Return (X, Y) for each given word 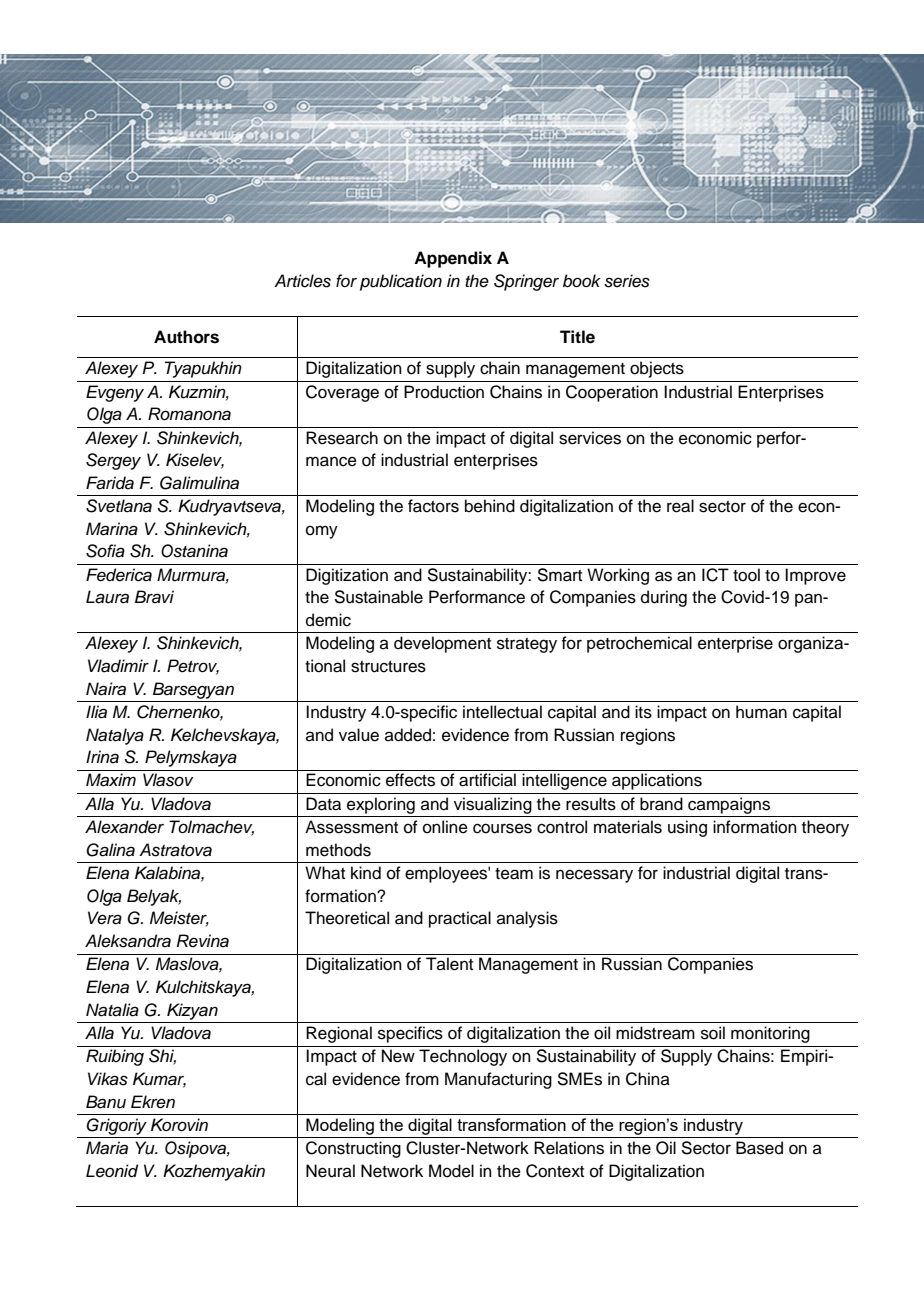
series (627, 281)
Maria (107, 1148)
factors (433, 506)
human (761, 712)
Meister (179, 919)
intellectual (502, 712)
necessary (594, 876)
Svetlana (119, 506)
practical (460, 919)
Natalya (115, 736)
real (680, 506)
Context (555, 1171)
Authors (186, 337)
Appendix (453, 259)
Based (759, 1148)
